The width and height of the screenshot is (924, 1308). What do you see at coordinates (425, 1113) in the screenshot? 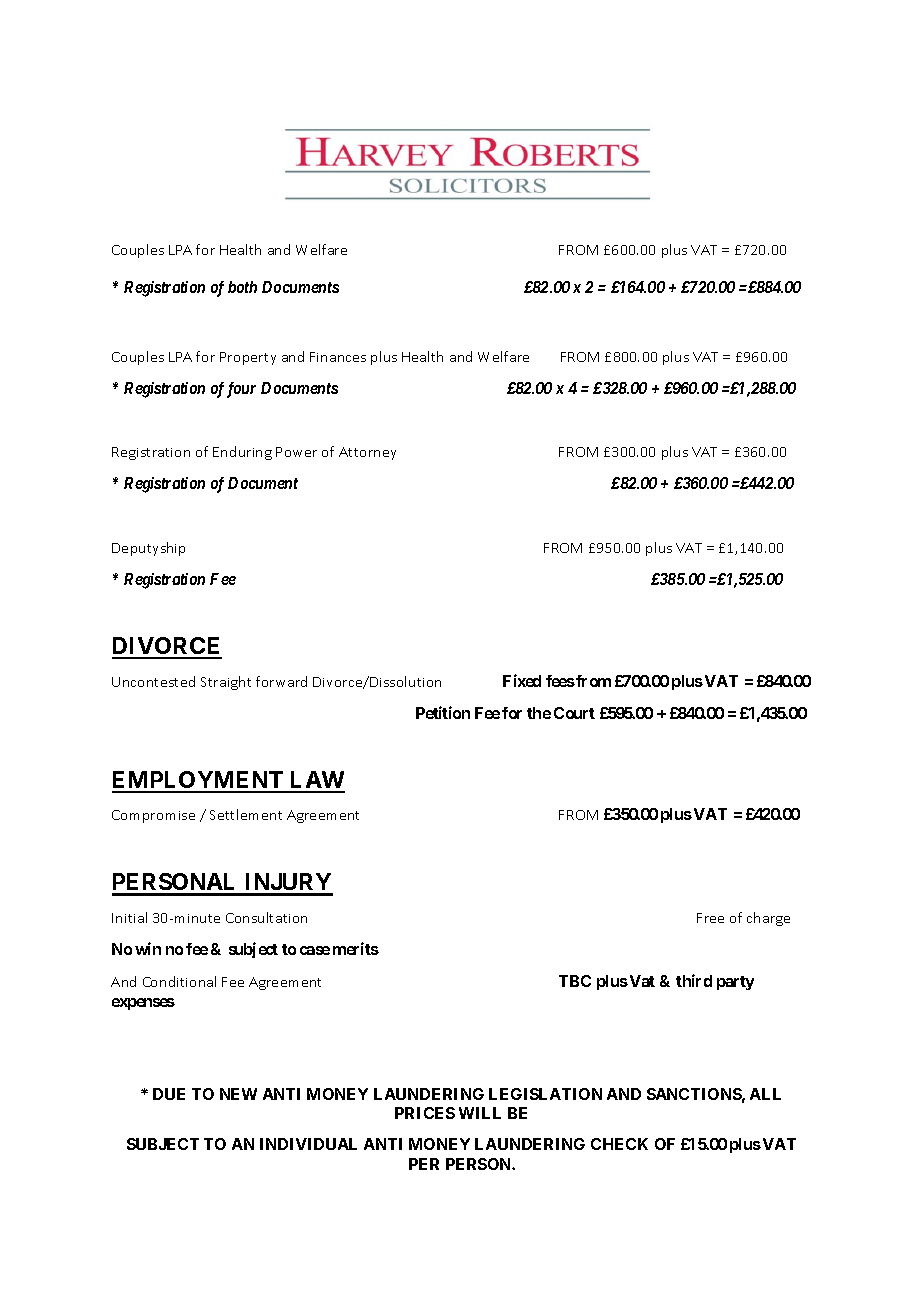
I see `PRICES` at bounding box center [425, 1113].
